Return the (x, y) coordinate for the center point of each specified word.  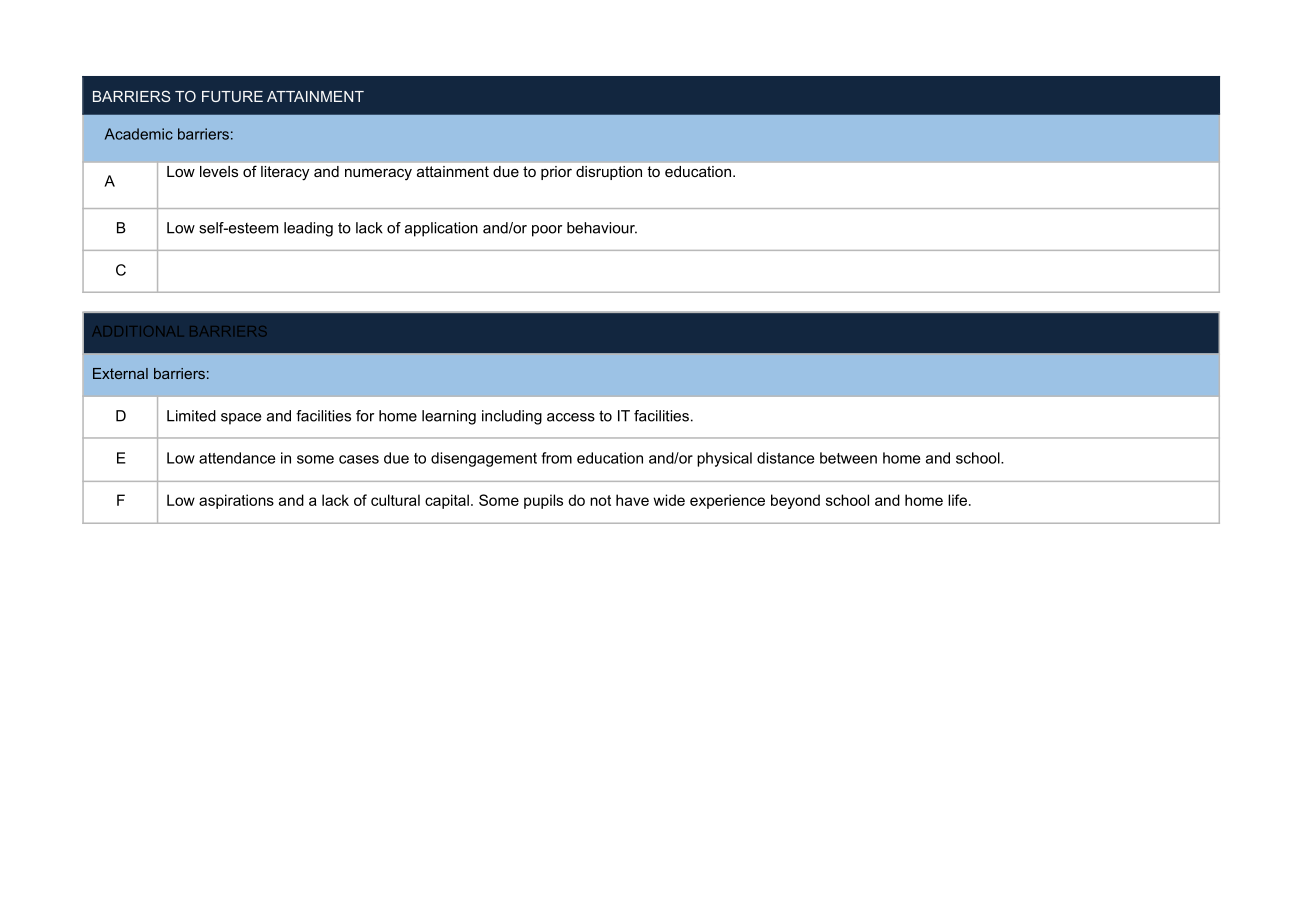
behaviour (602, 228)
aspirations (236, 501)
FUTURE (232, 96)
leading (308, 229)
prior (556, 173)
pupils (543, 501)
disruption (609, 173)
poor (547, 231)
